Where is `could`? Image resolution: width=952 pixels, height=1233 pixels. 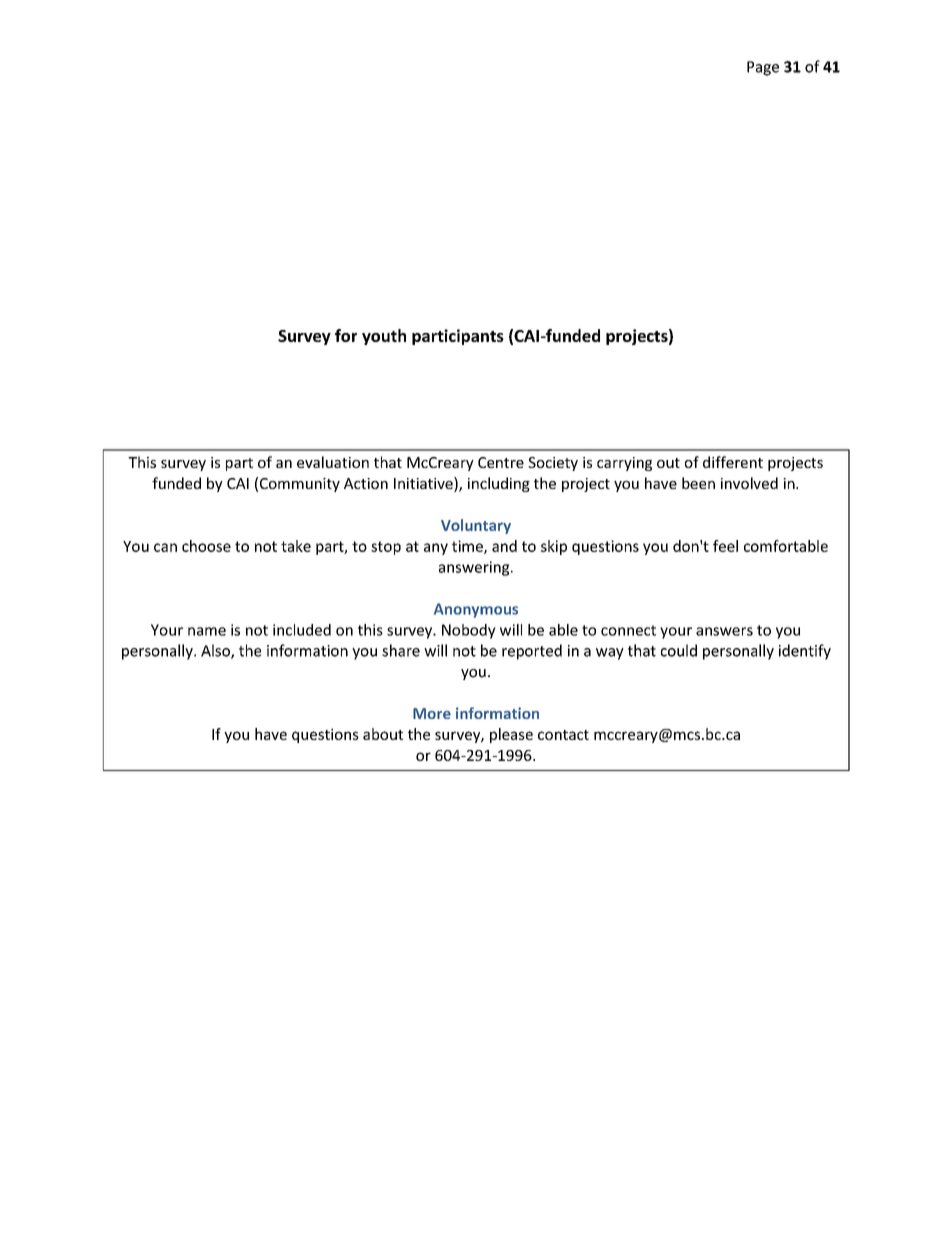
could is located at coordinates (679, 650).
